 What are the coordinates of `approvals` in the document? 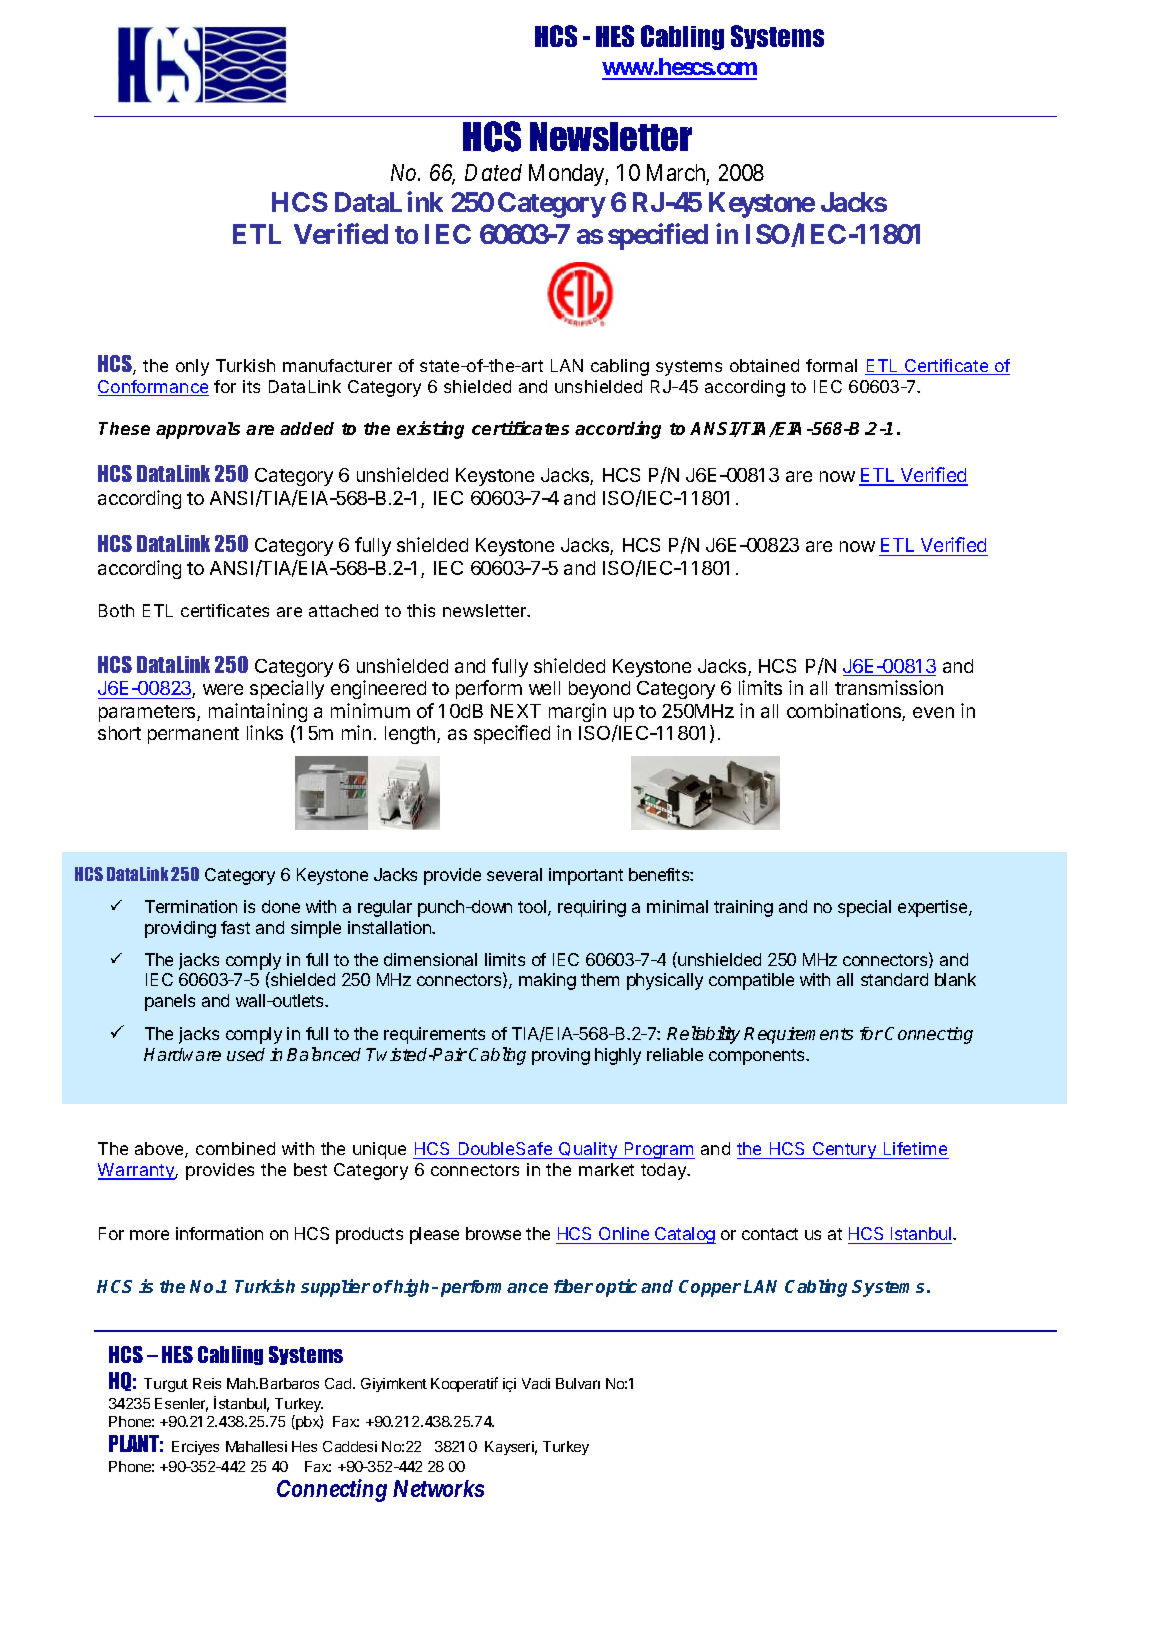 It's located at (198, 430).
